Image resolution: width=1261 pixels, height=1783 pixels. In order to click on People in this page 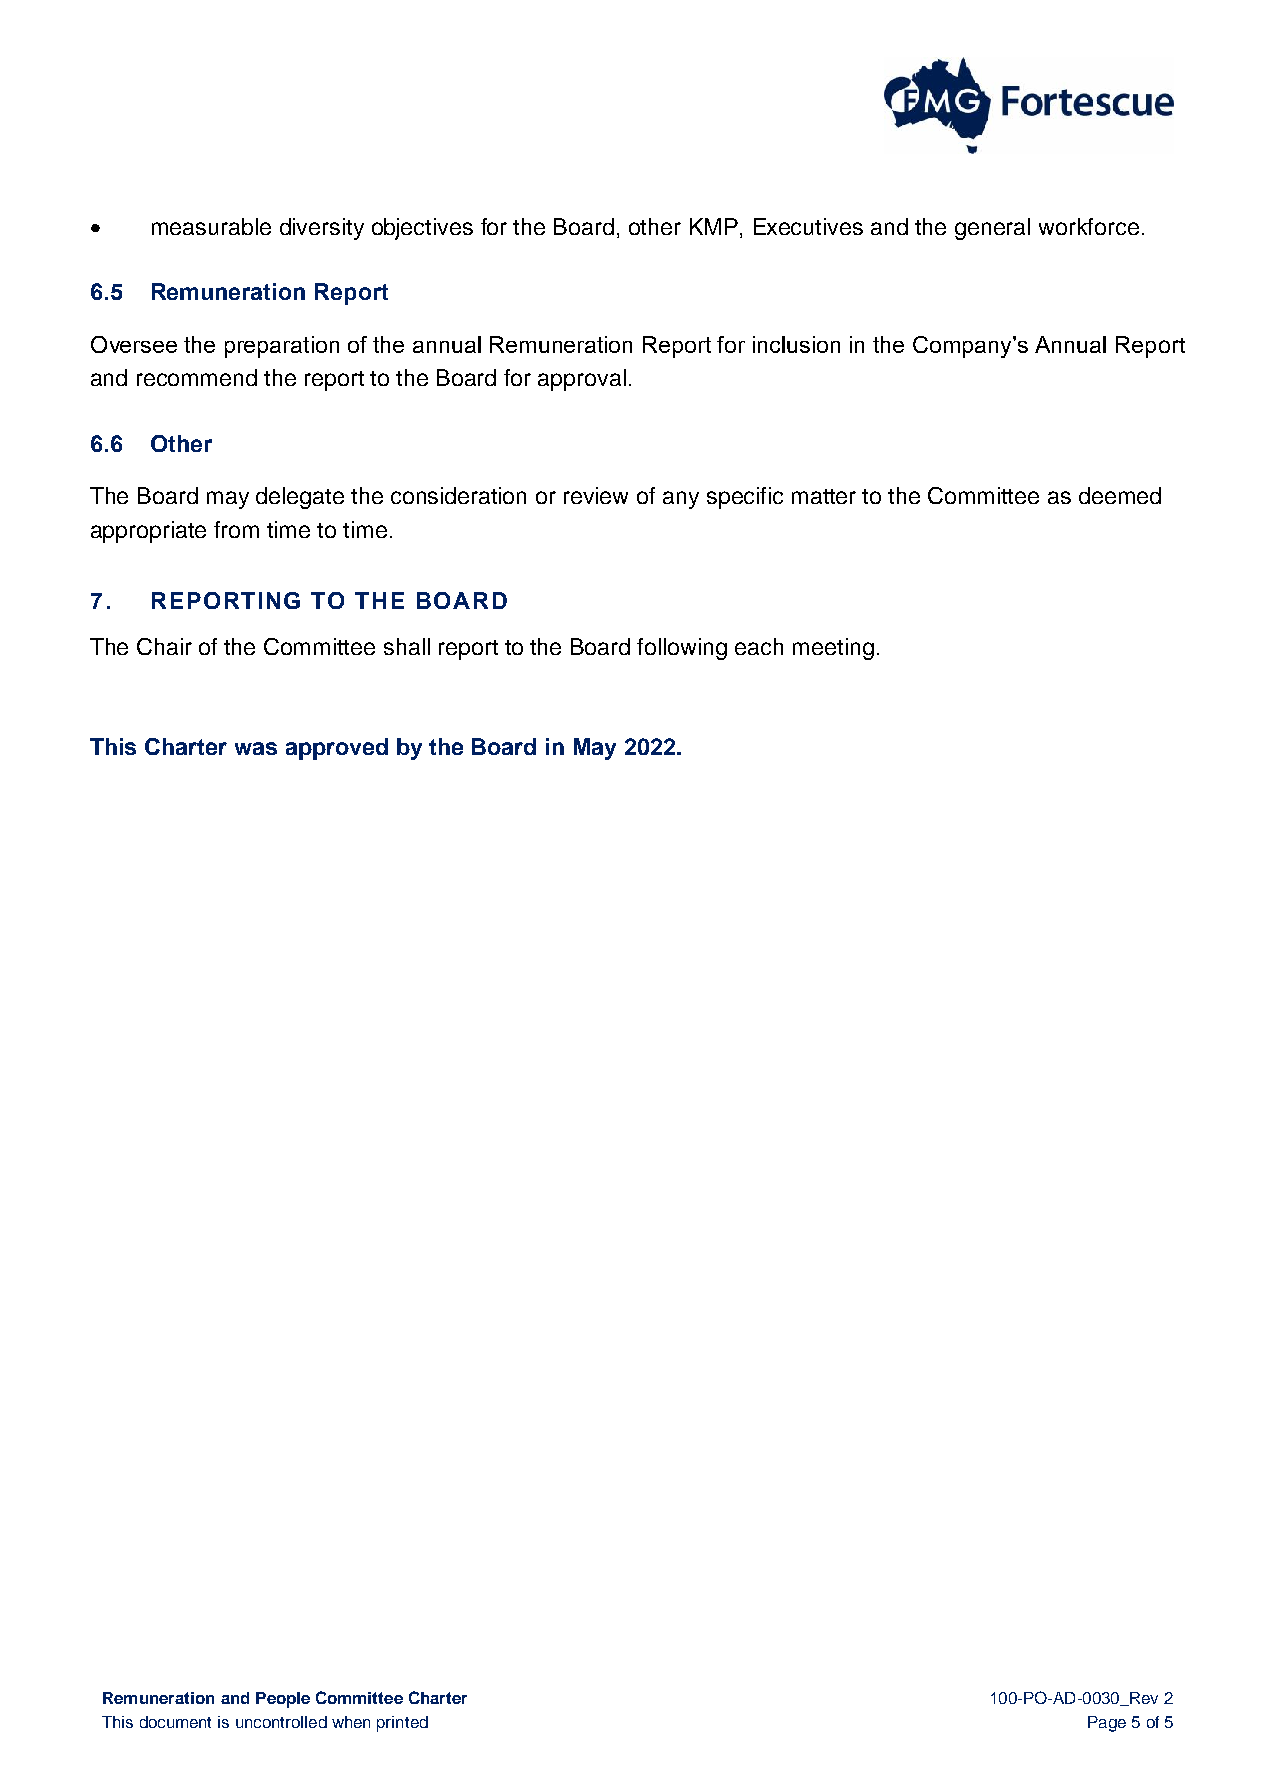, I will do `click(283, 1700)`.
